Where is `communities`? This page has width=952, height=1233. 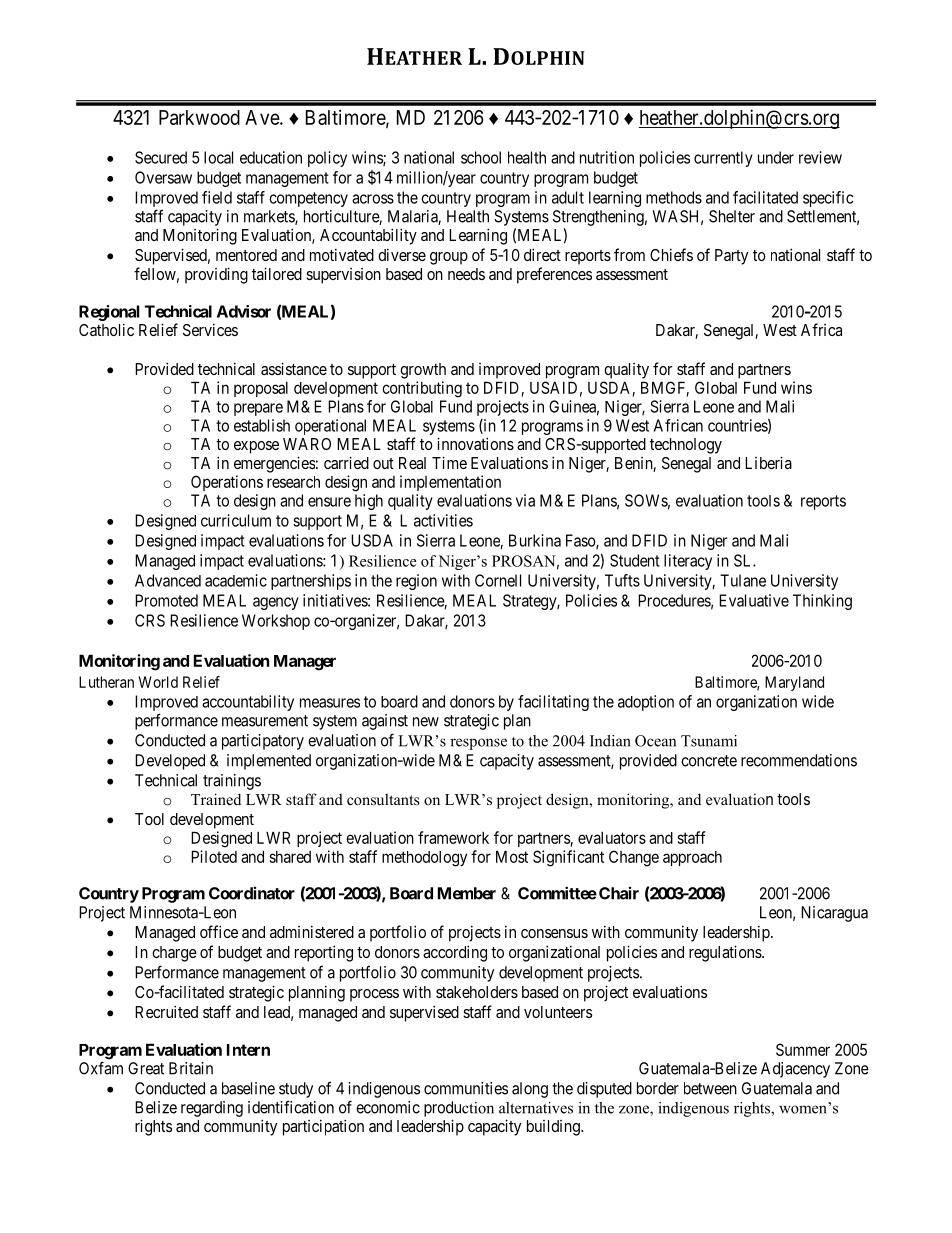
communities is located at coordinates (466, 1088).
